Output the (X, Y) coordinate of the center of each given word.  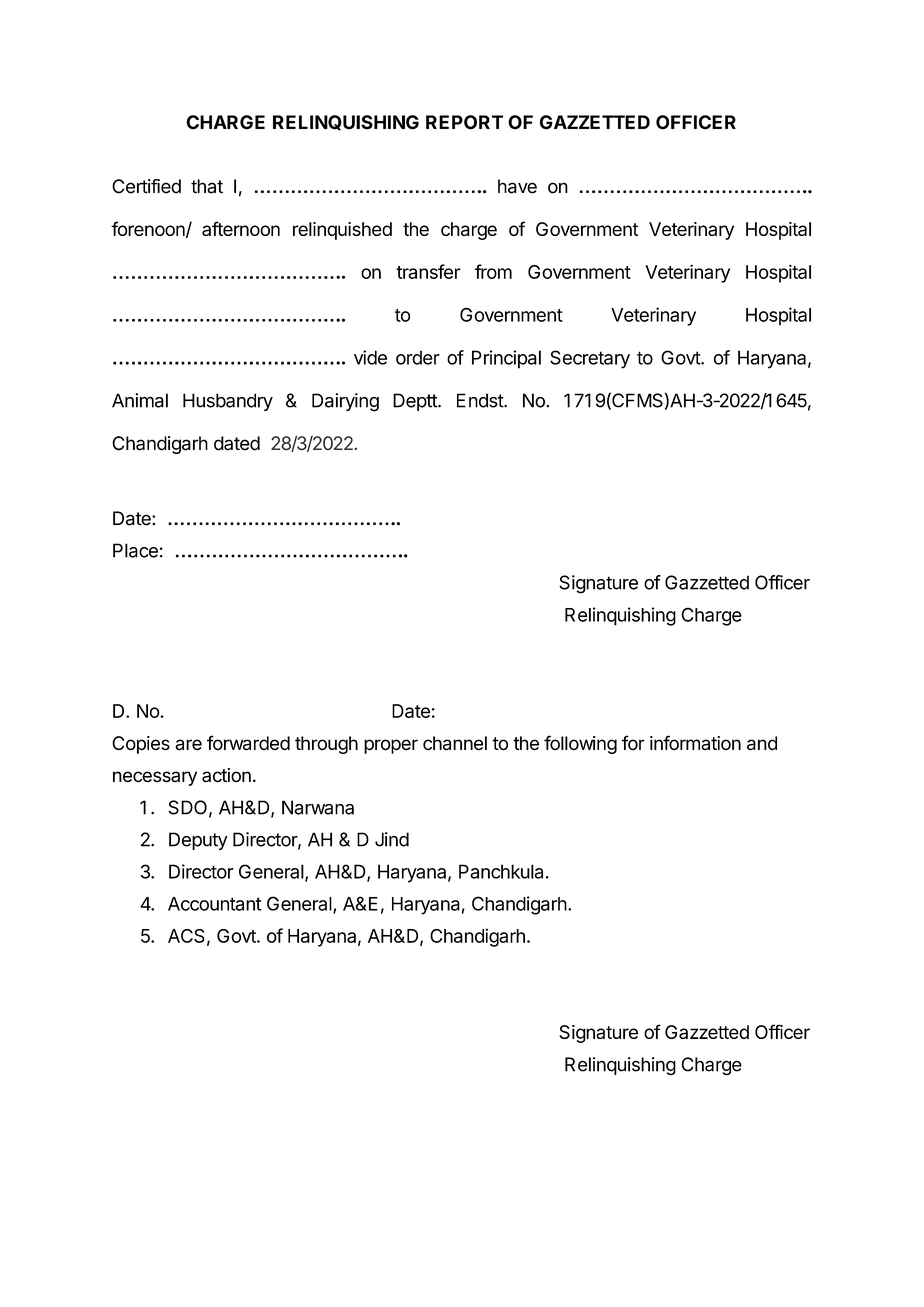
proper (391, 746)
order (418, 357)
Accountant (214, 904)
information (695, 743)
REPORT (464, 122)
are (188, 745)
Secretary (590, 359)
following (580, 744)
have (517, 186)
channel (455, 743)
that (207, 186)
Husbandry (228, 402)
